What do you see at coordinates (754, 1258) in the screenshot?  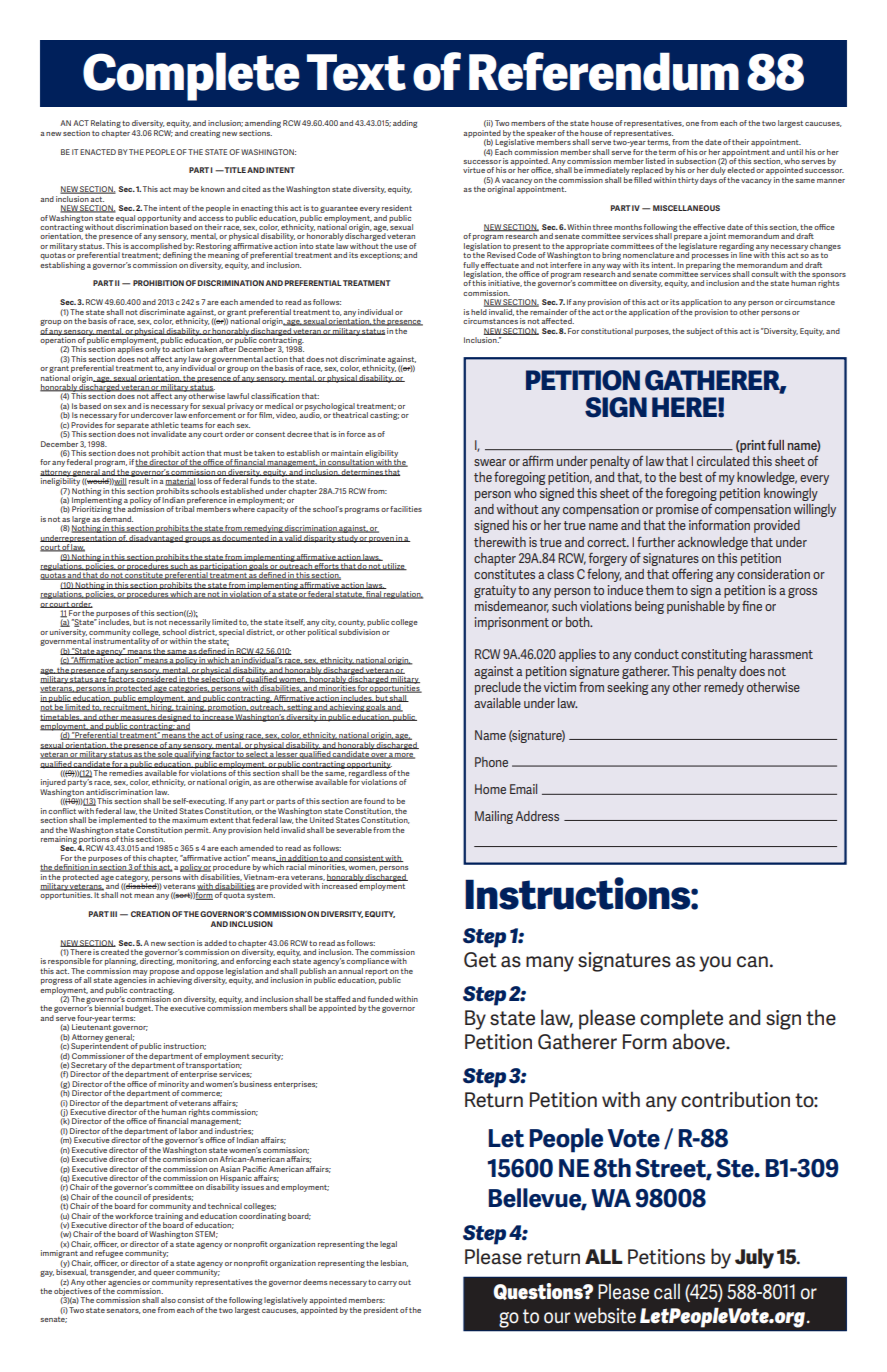 I see `July` at bounding box center [754, 1258].
